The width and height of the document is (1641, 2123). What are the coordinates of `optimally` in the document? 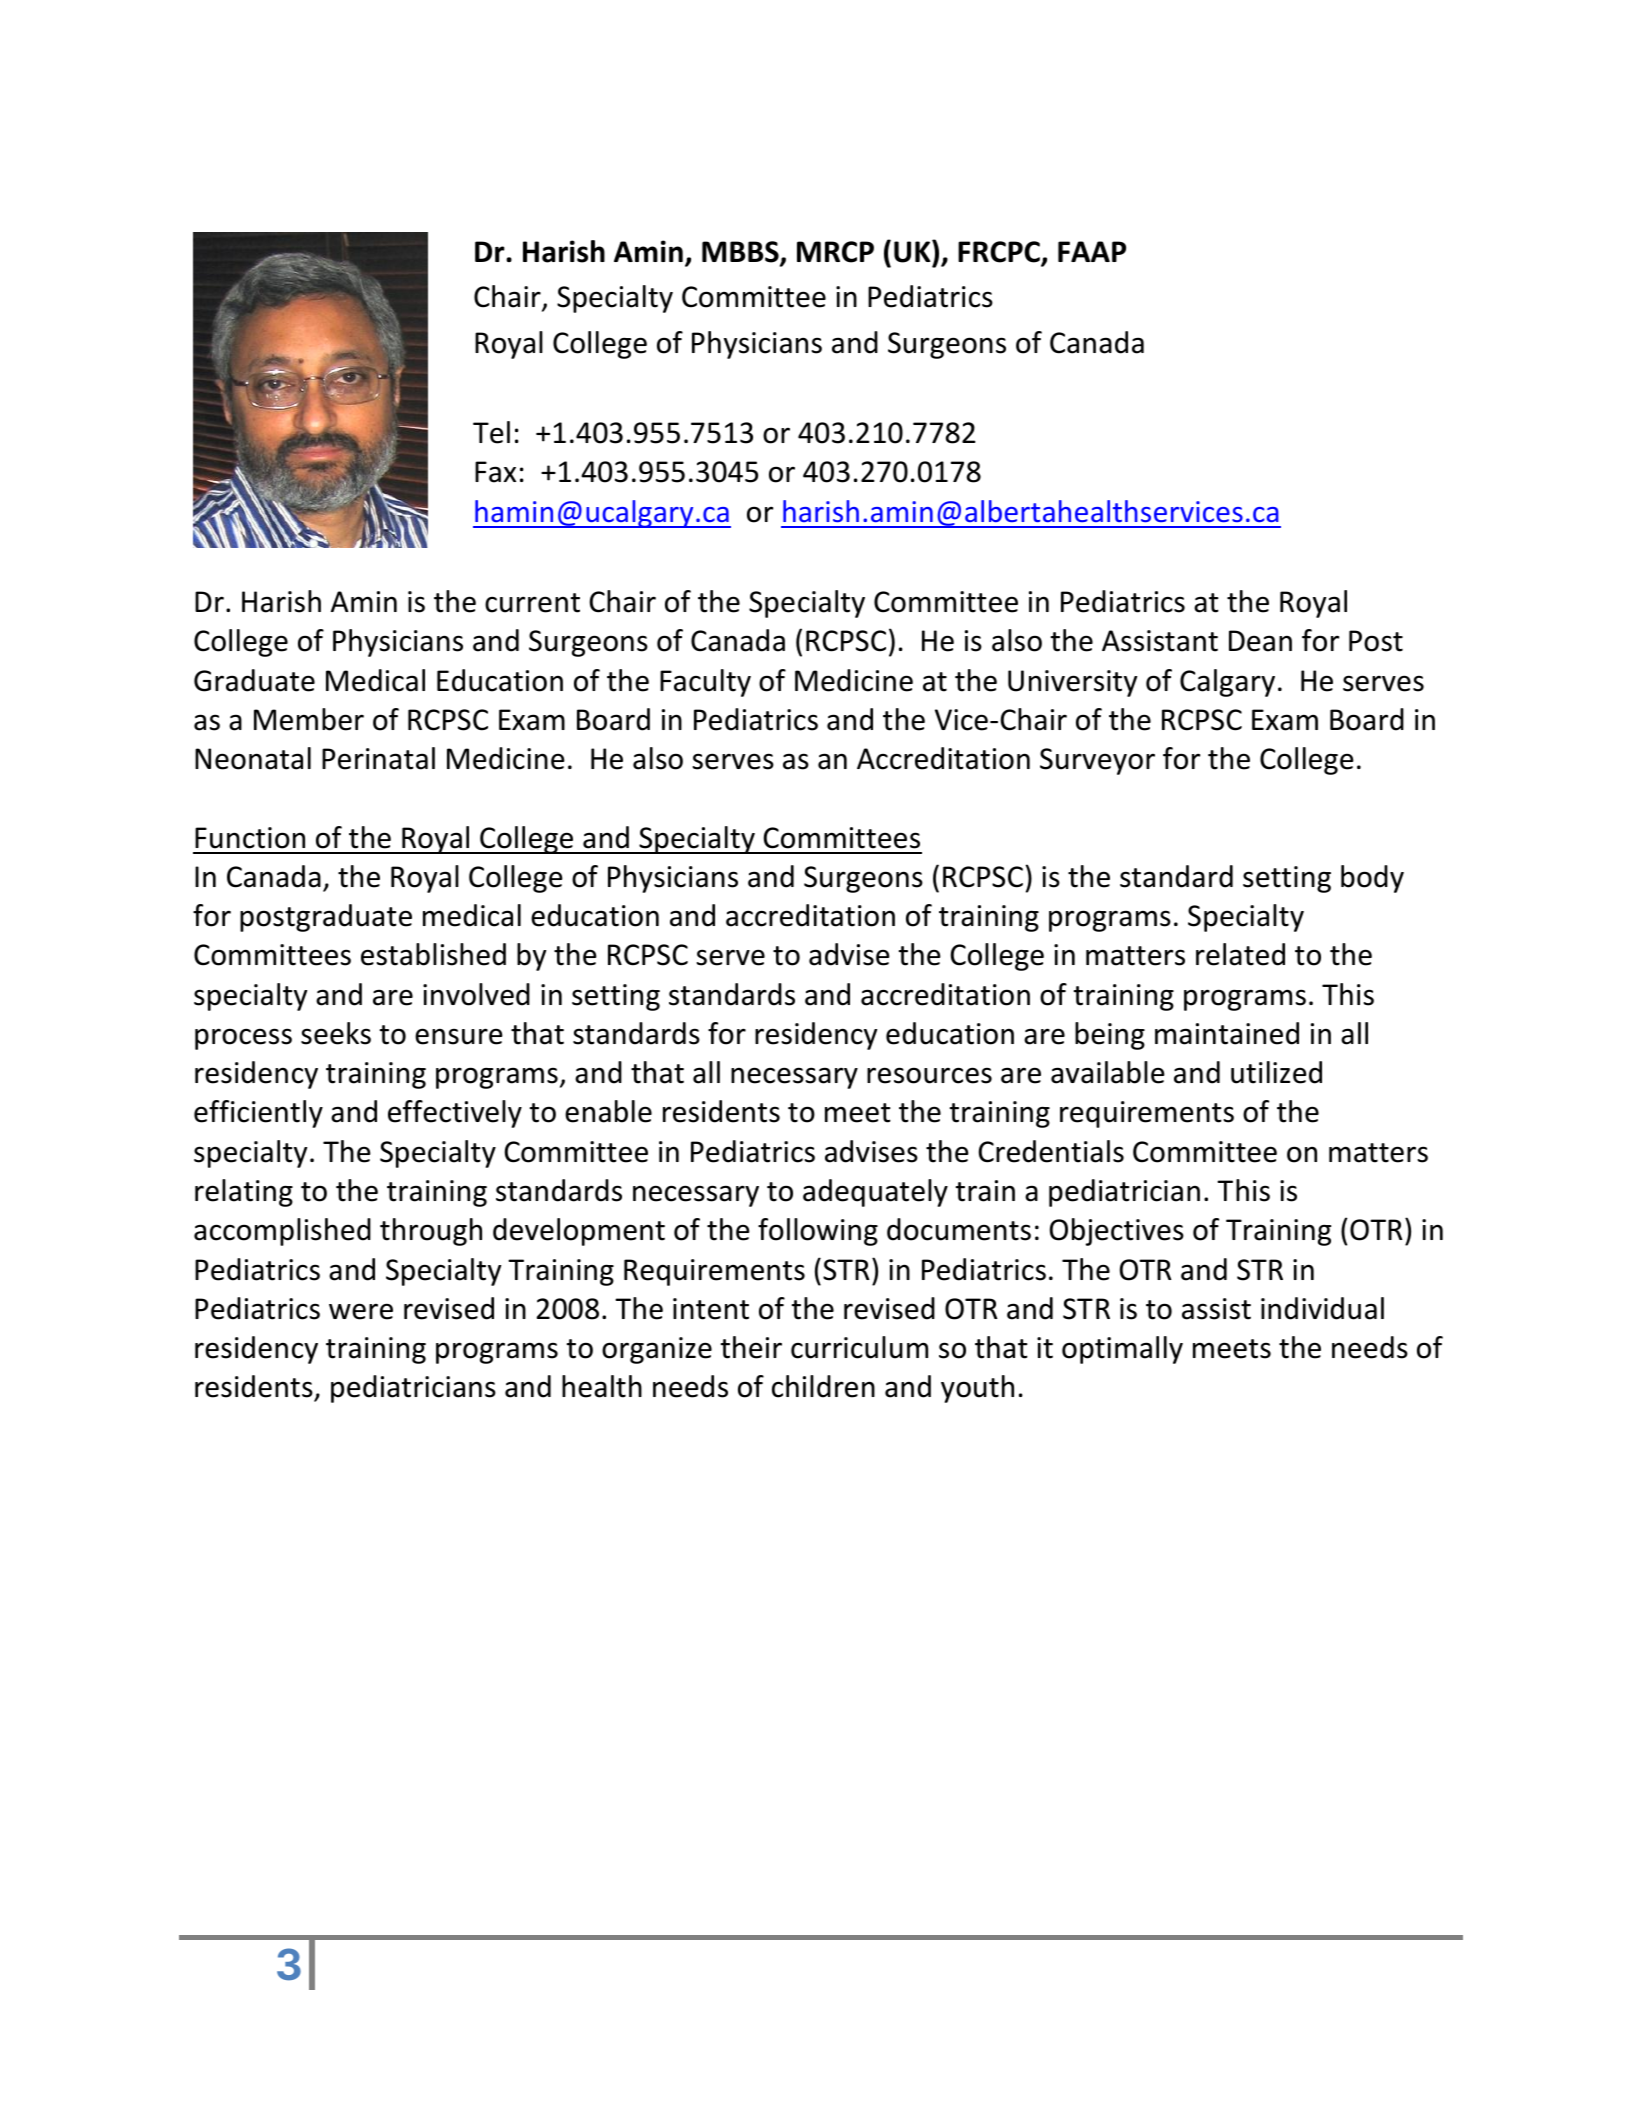 It's located at (1122, 1350).
